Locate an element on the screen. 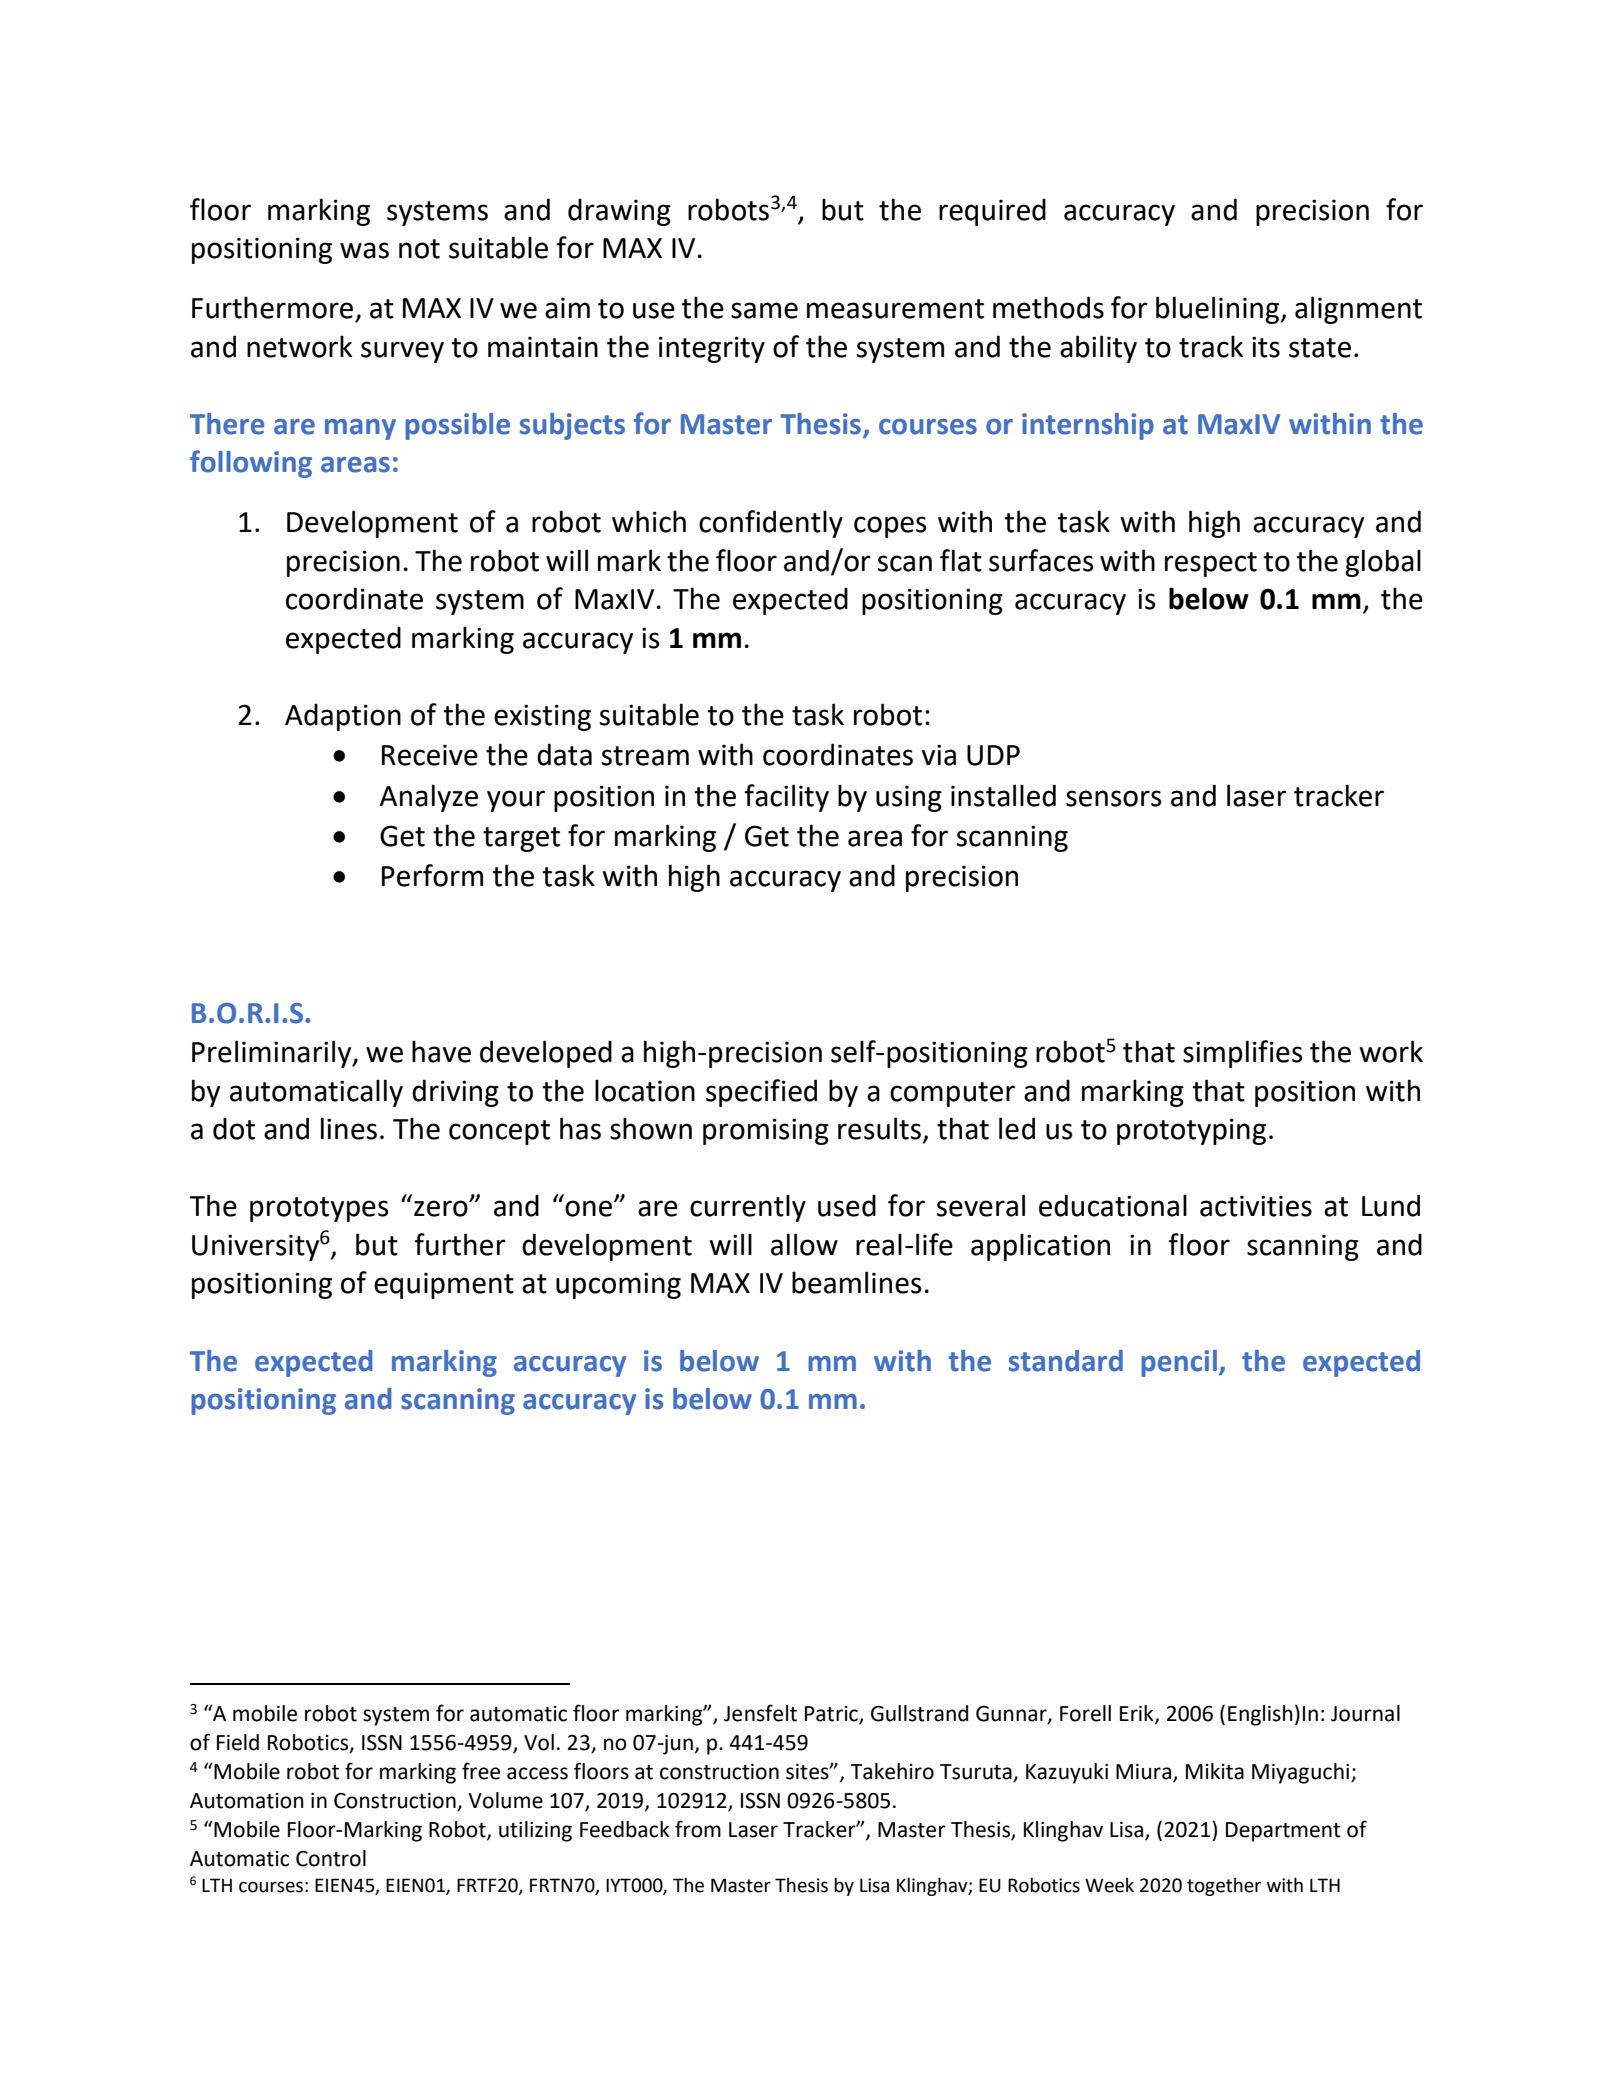 The width and height of the screenshot is (1613, 2087). was is located at coordinates (364, 250).
